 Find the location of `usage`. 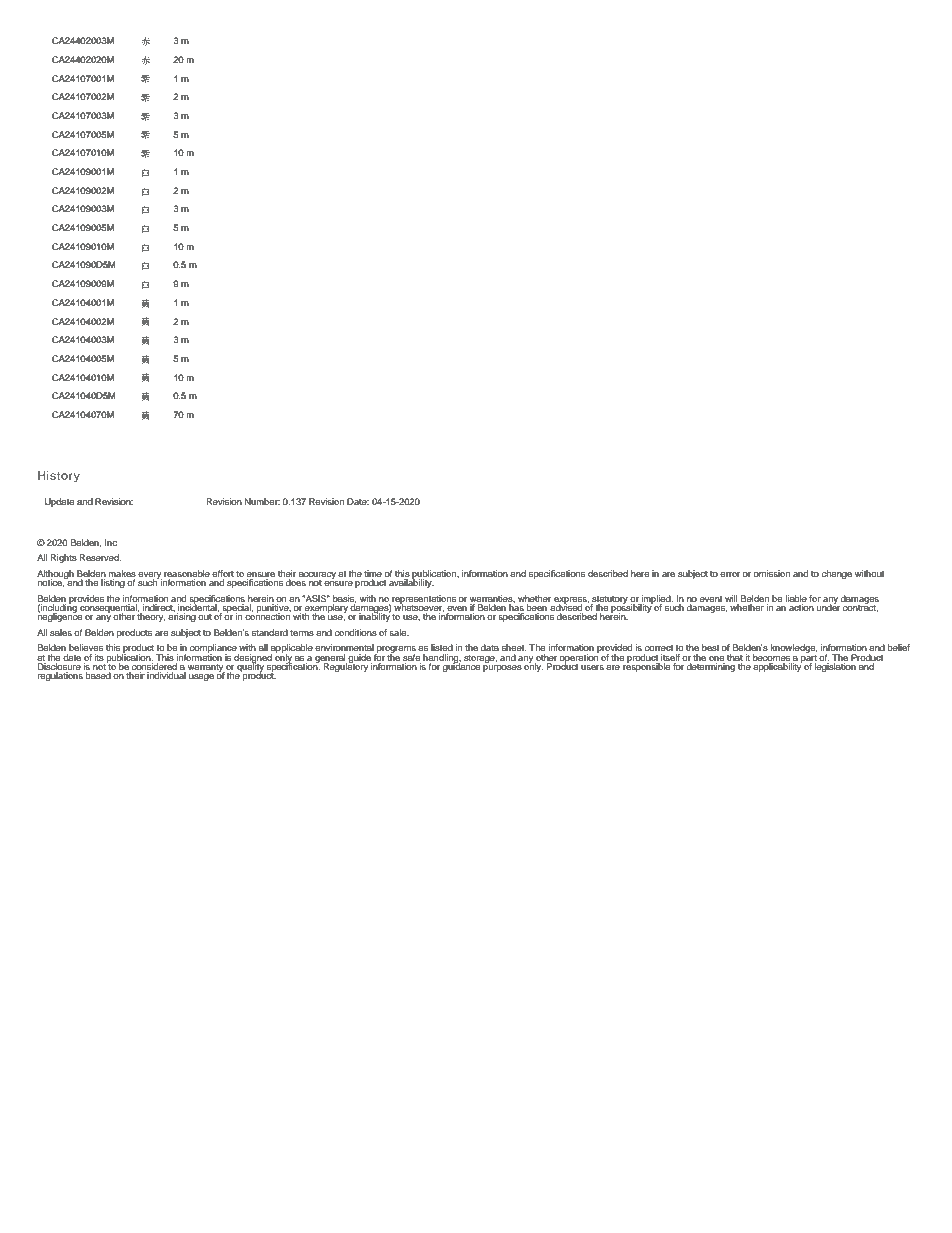

usage is located at coordinates (201, 677).
